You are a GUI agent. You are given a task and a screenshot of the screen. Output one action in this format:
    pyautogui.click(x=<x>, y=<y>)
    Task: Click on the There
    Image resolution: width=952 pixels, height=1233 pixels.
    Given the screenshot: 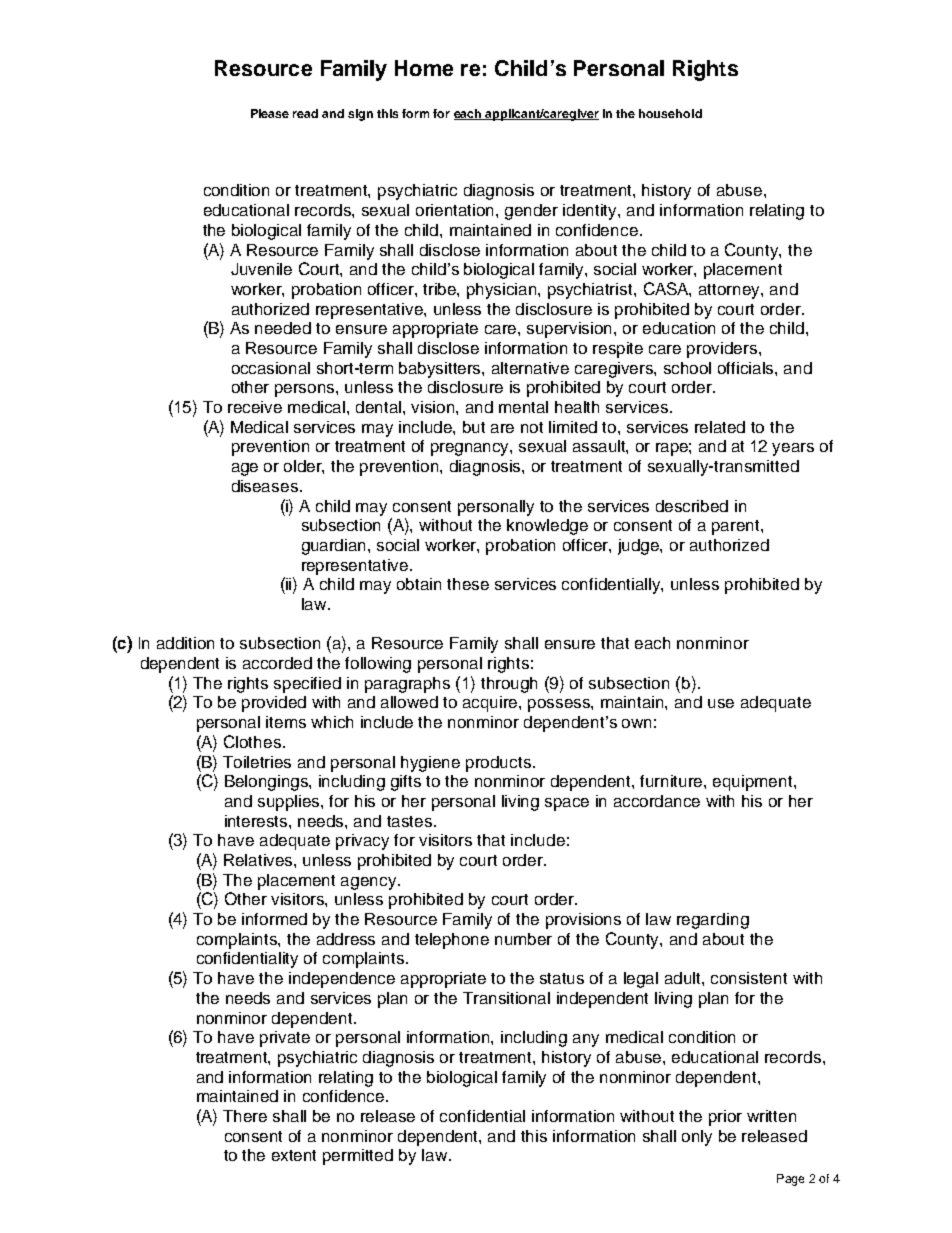 What is the action you would take?
    pyautogui.click(x=245, y=1116)
